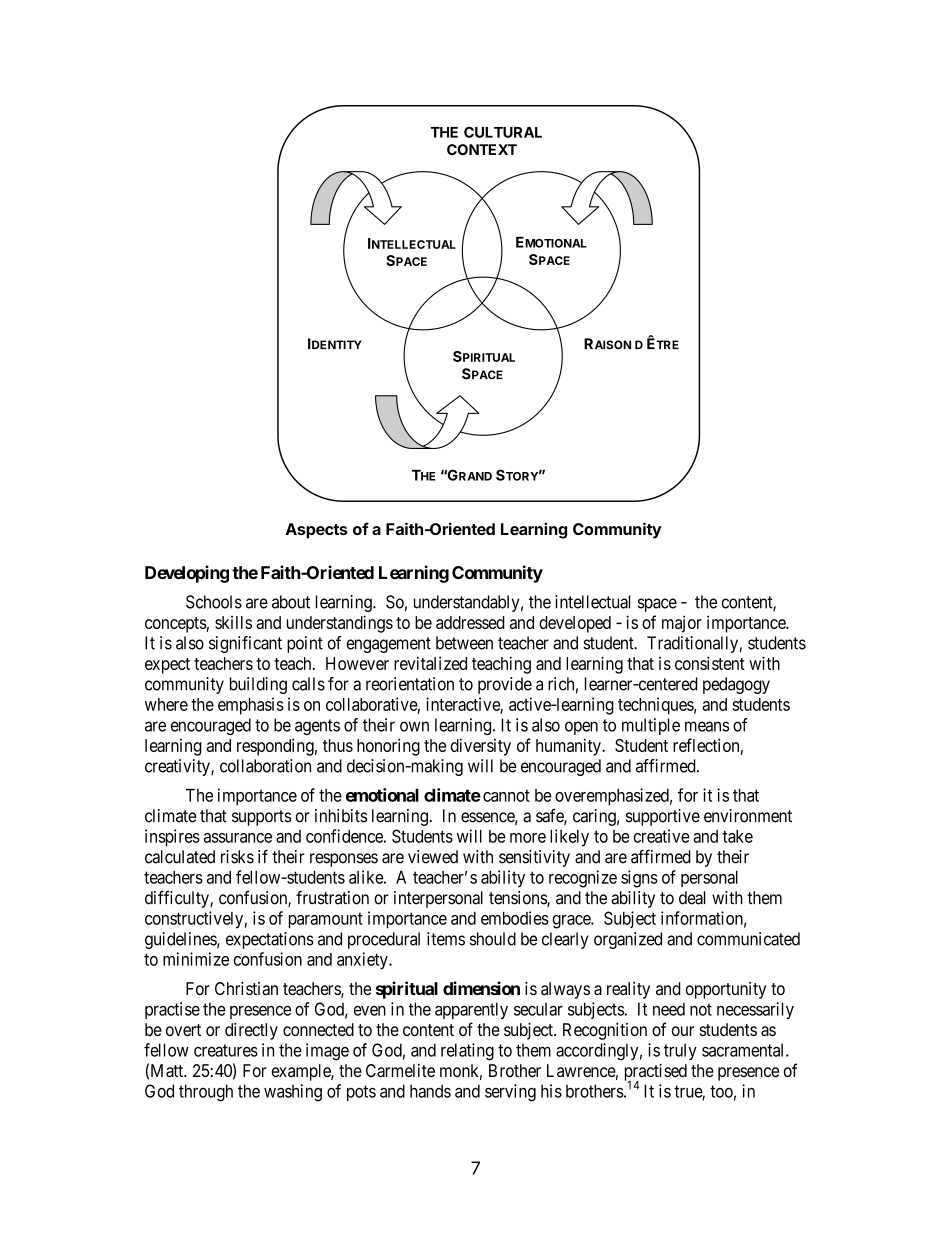 This page has height=1233, width=952. What do you see at coordinates (682, 624) in the page?
I see `major` at bounding box center [682, 624].
